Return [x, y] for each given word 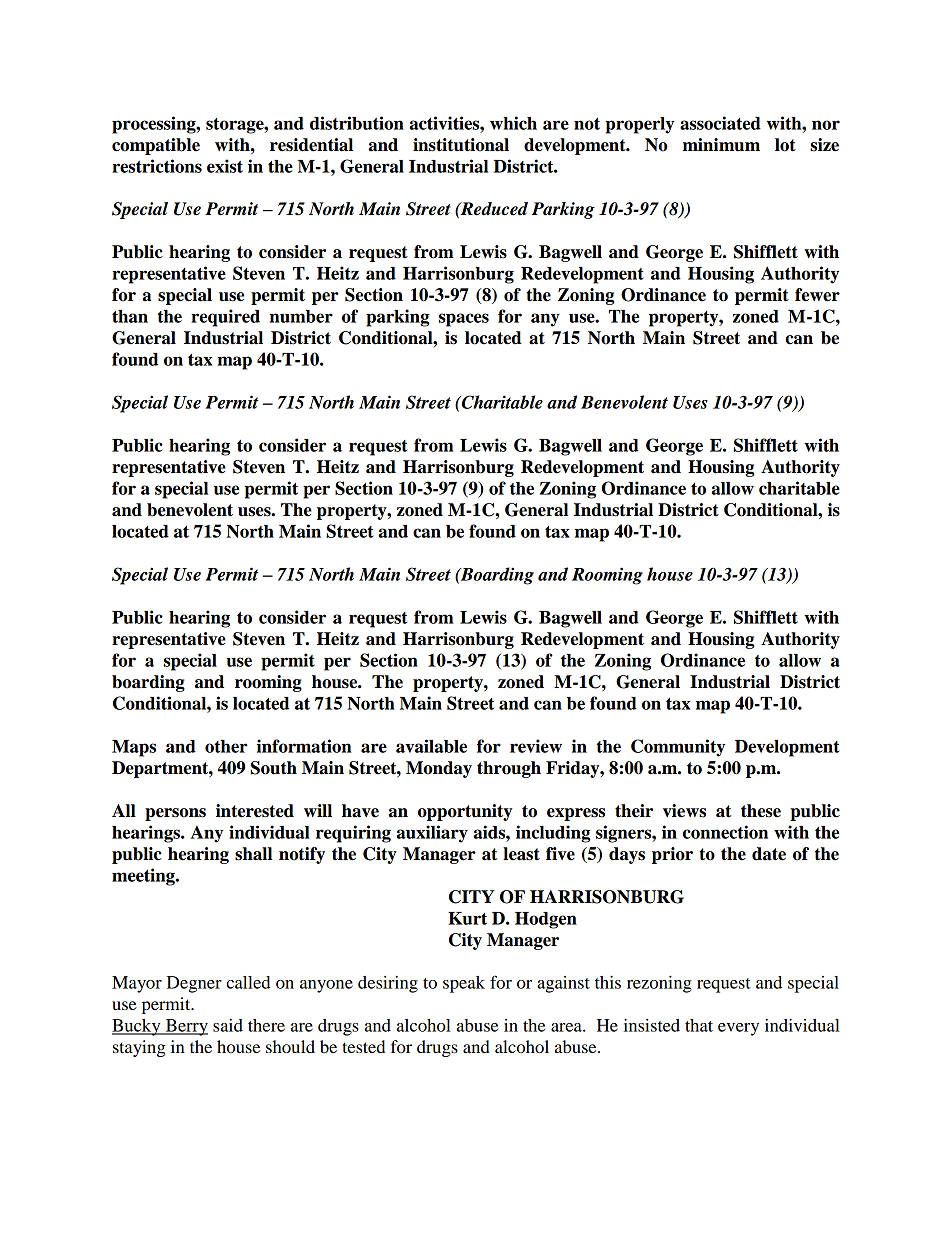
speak [464, 984]
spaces [464, 320]
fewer [817, 295]
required [225, 318]
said [228, 1025]
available [431, 746]
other [226, 746]
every [738, 1029]
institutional [461, 145]
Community [678, 748]
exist [225, 166]
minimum [721, 145]
